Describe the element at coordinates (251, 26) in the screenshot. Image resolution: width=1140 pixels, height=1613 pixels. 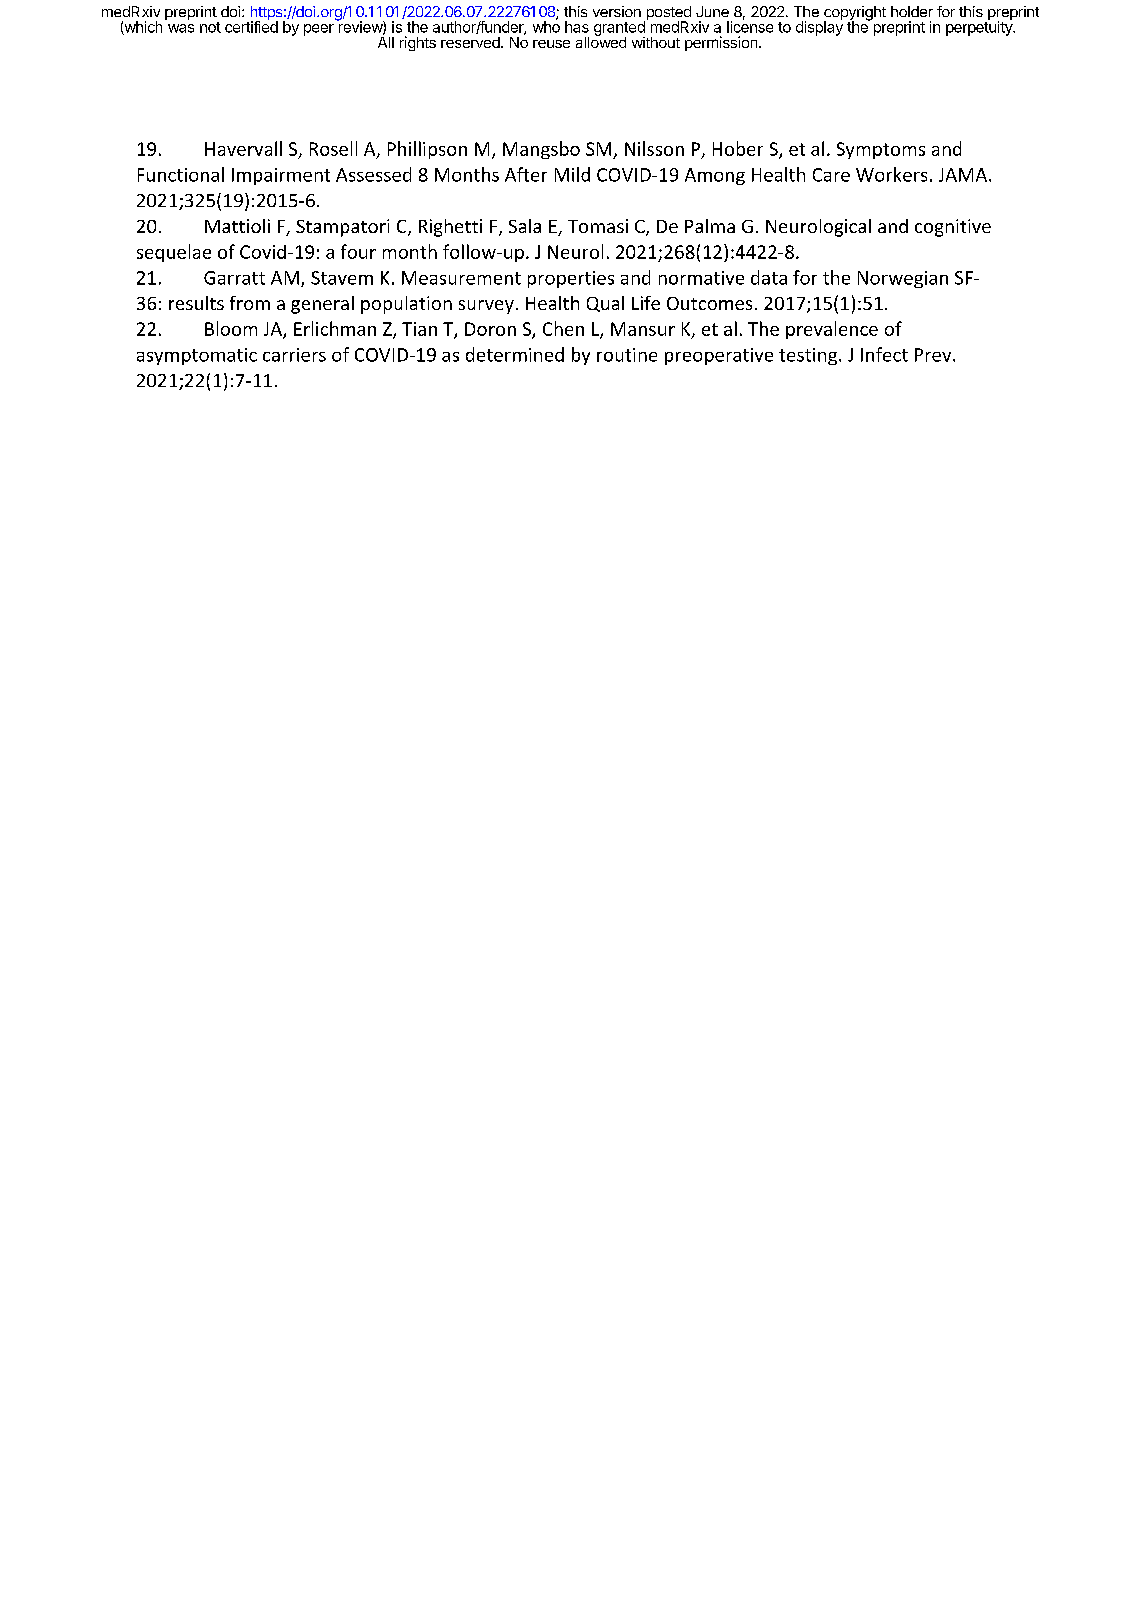
I see `certified` at that location.
